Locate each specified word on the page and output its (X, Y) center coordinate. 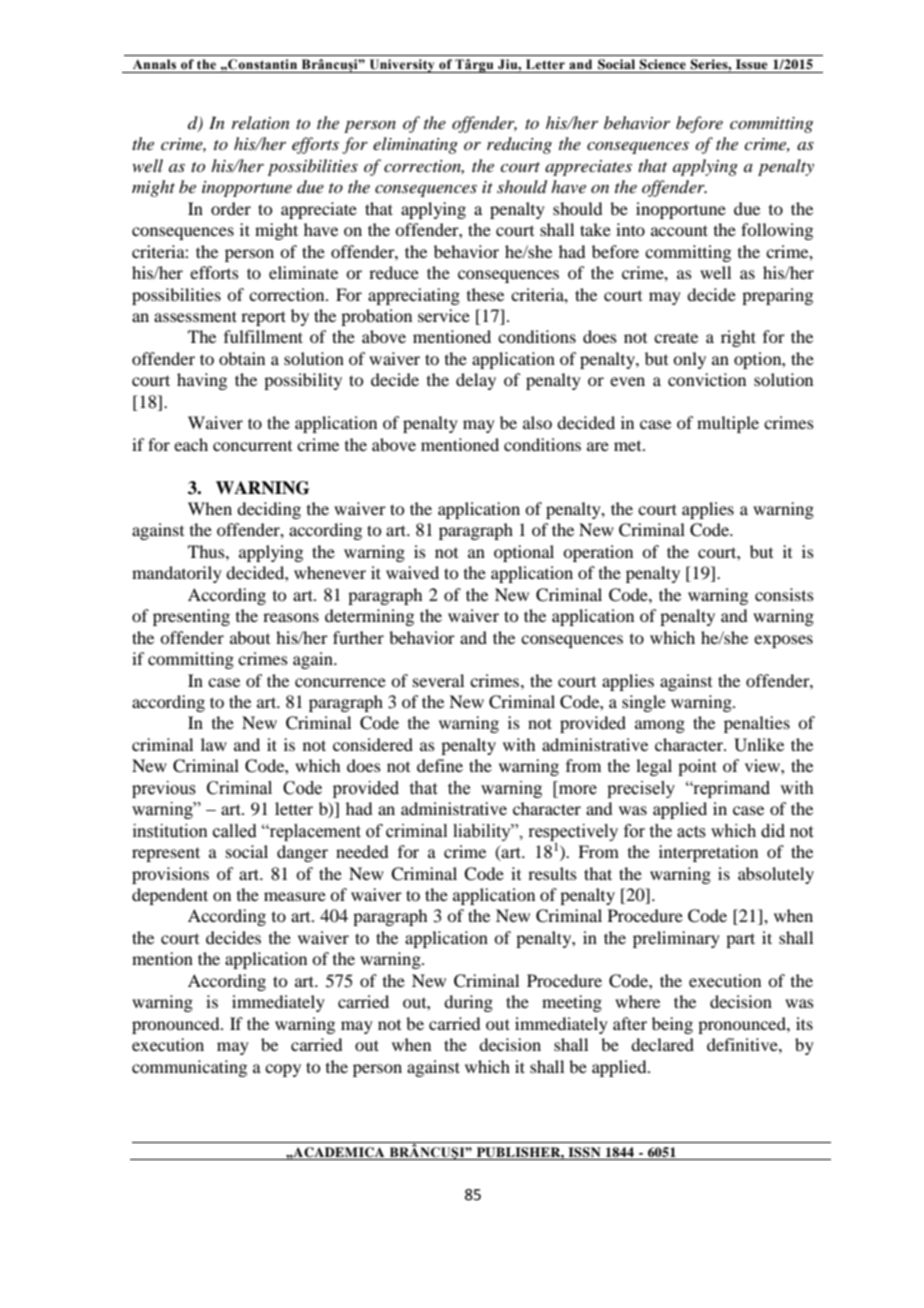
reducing (519, 145)
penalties (757, 724)
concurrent (252, 446)
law (214, 744)
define (440, 765)
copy (283, 1070)
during (468, 1003)
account (679, 230)
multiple (728, 424)
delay (476, 381)
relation (261, 122)
